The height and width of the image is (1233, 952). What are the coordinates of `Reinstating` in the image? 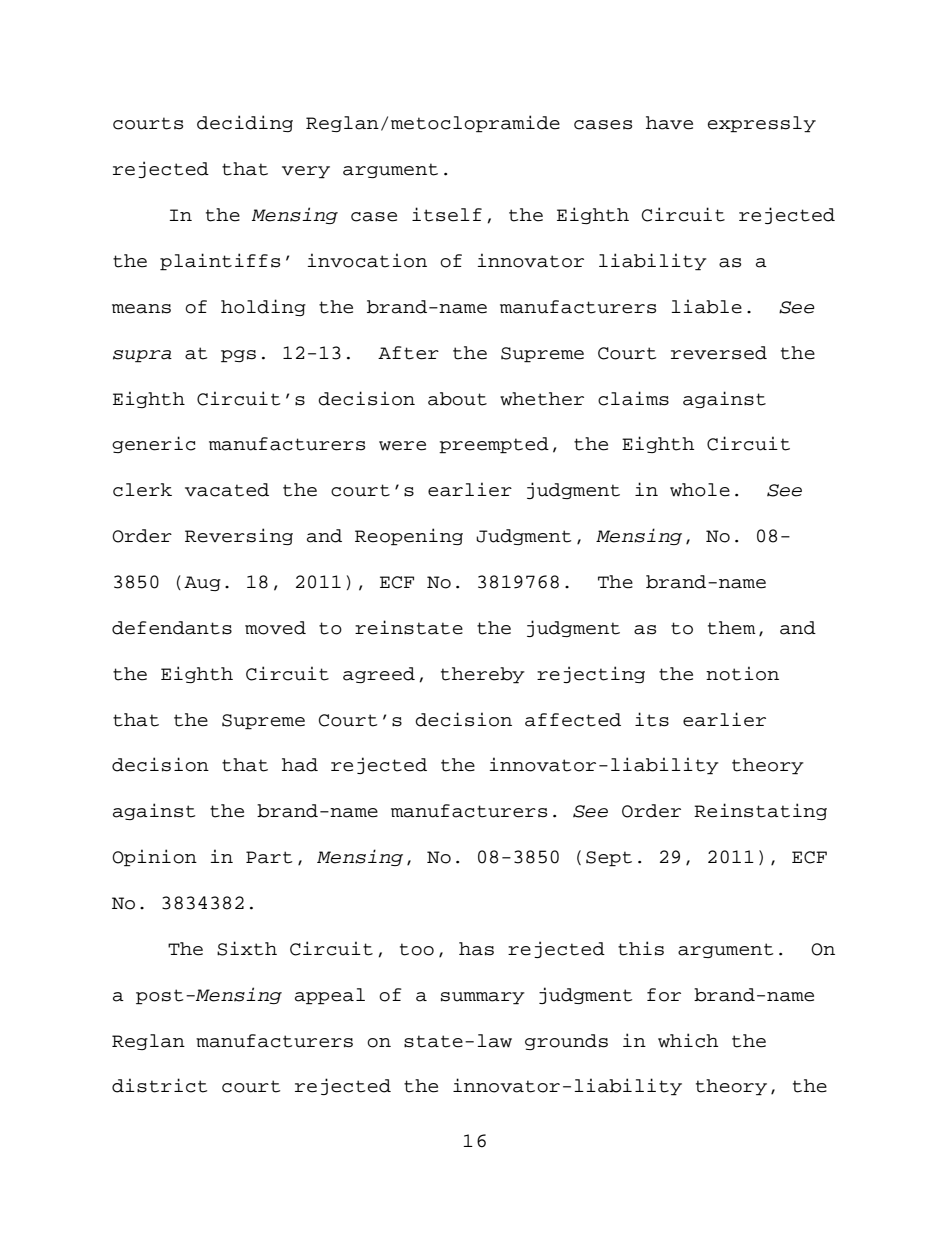 It's located at (760, 811).
